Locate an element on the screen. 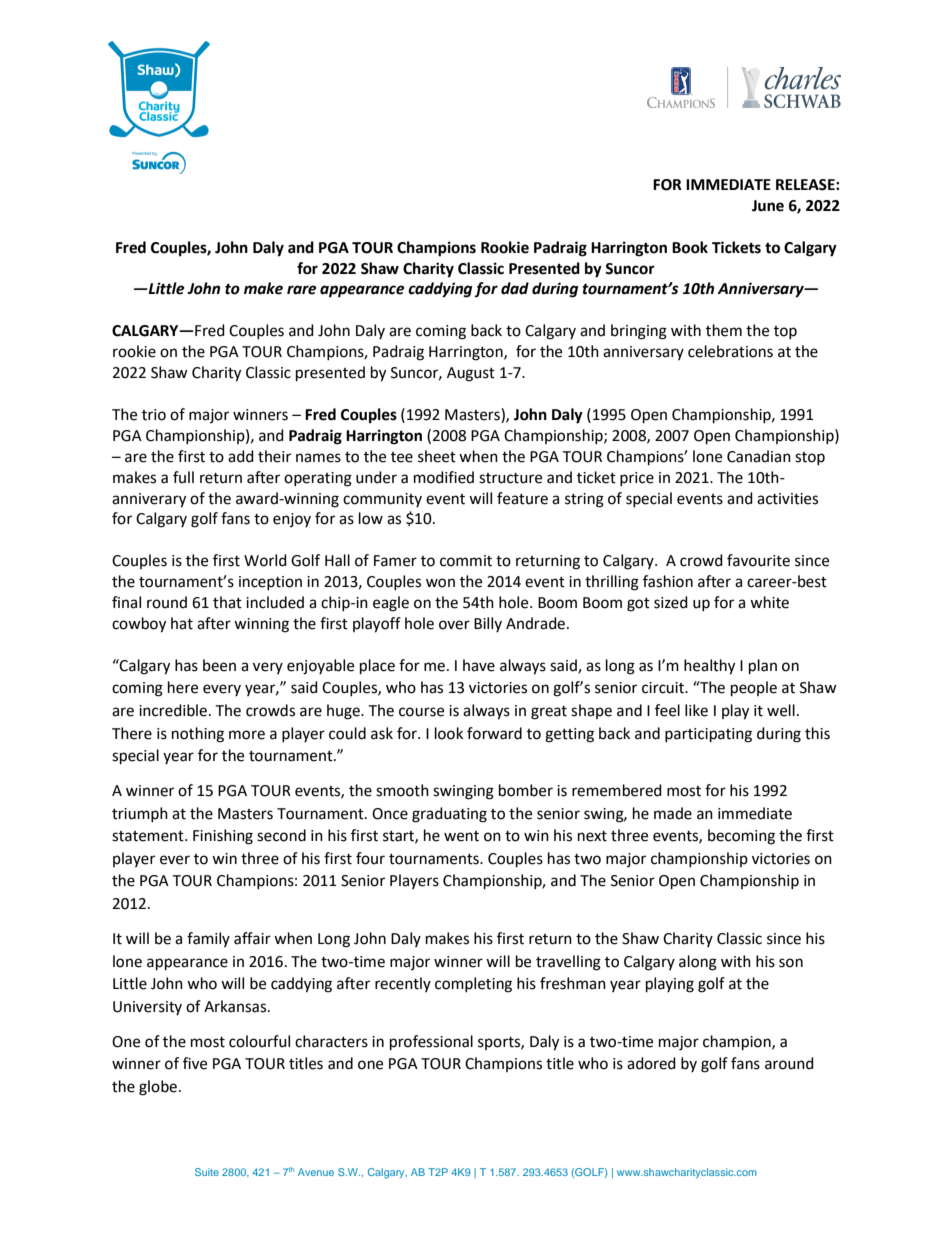 This screenshot has width=952, height=1233. have is located at coordinates (479, 665).
